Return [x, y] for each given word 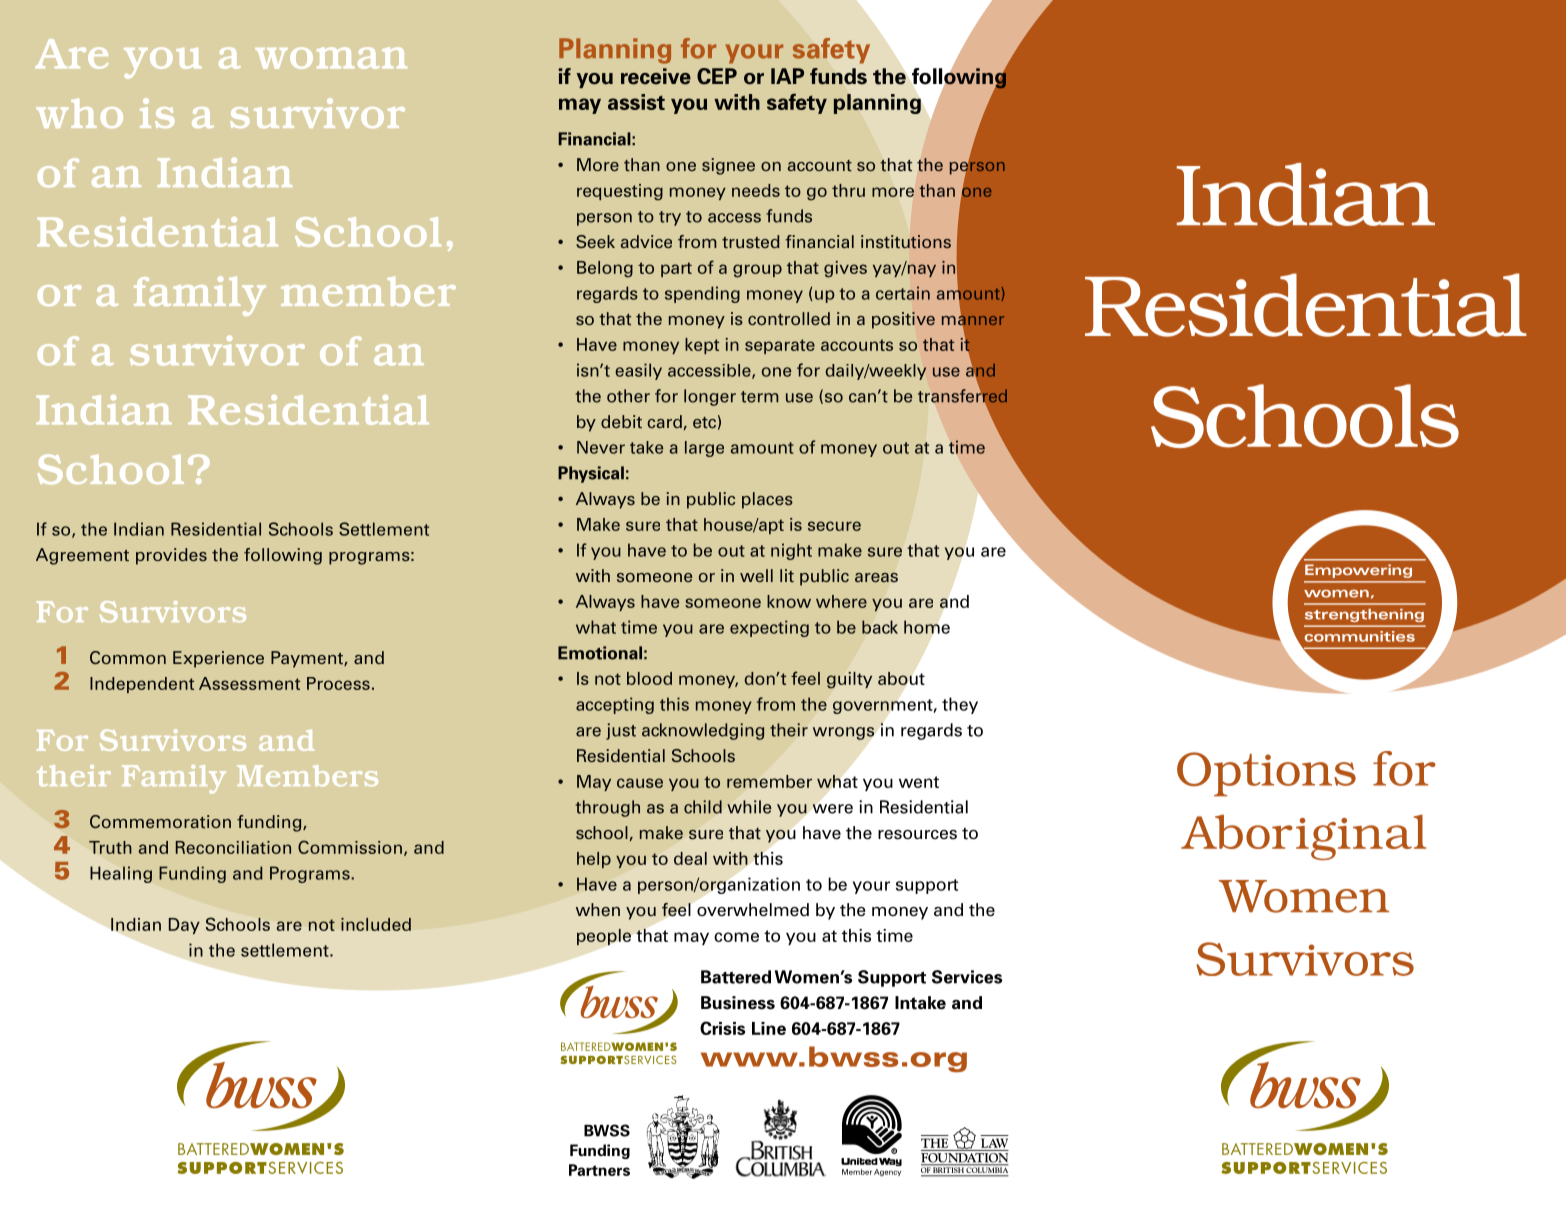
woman [331, 58]
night [791, 551]
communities [1359, 636]
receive [656, 76]
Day [184, 926]
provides [171, 556]
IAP [787, 76]
